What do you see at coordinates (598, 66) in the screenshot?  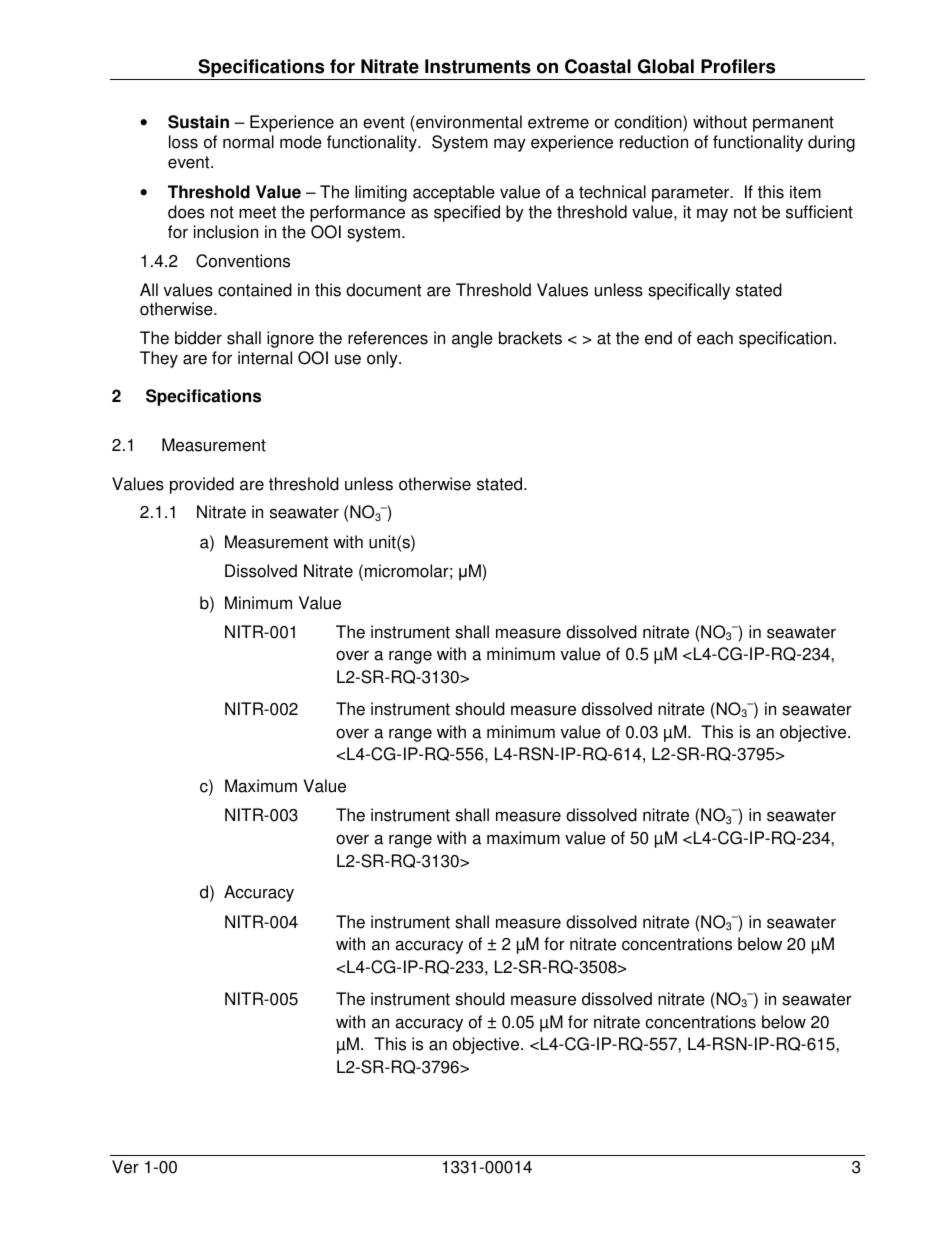 I see `Coastal` at bounding box center [598, 66].
